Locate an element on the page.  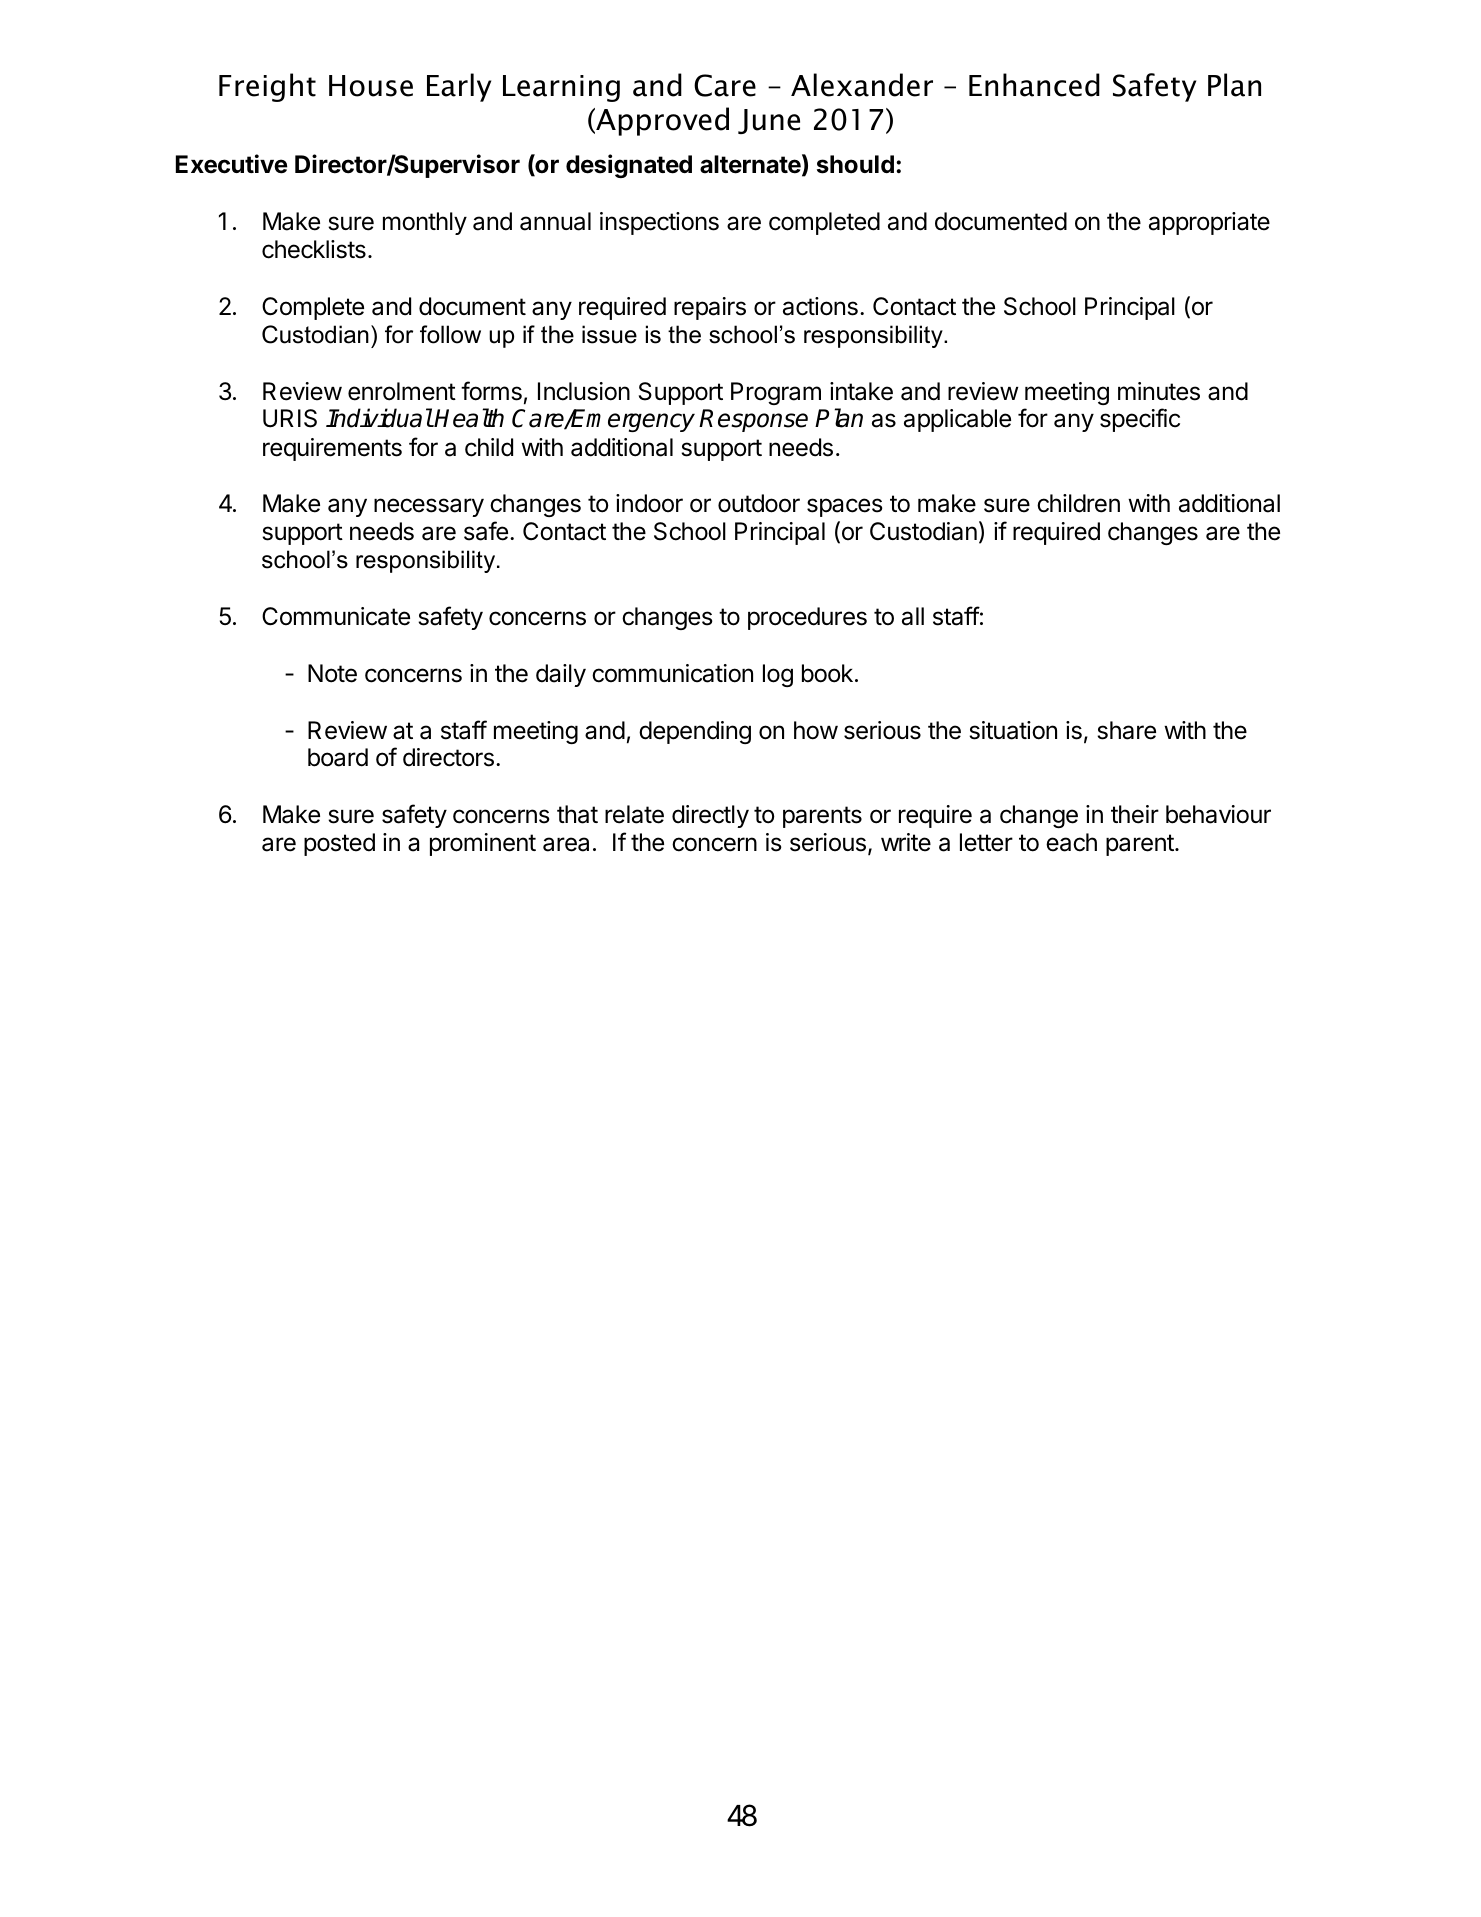
outdoor is located at coordinates (759, 503).
